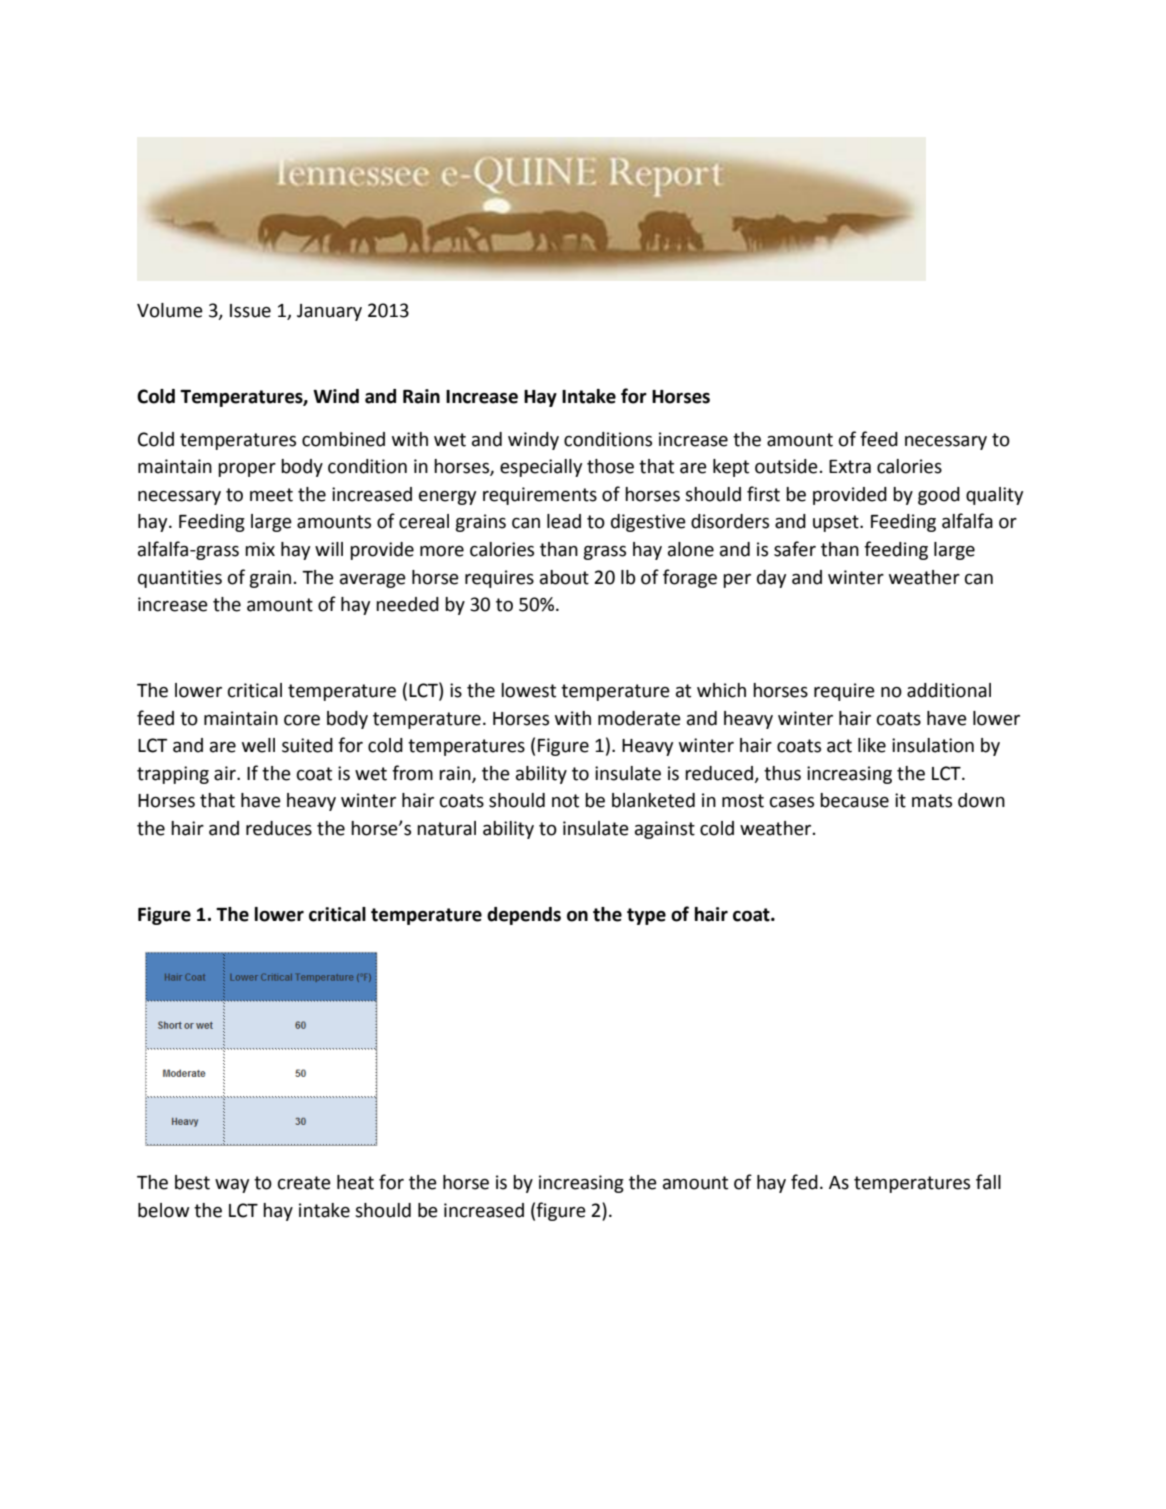 The image size is (1166, 1509). What do you see at coordinates (355, 1182) in the document?
I see `heat` at bounding box center [355, 1182].
